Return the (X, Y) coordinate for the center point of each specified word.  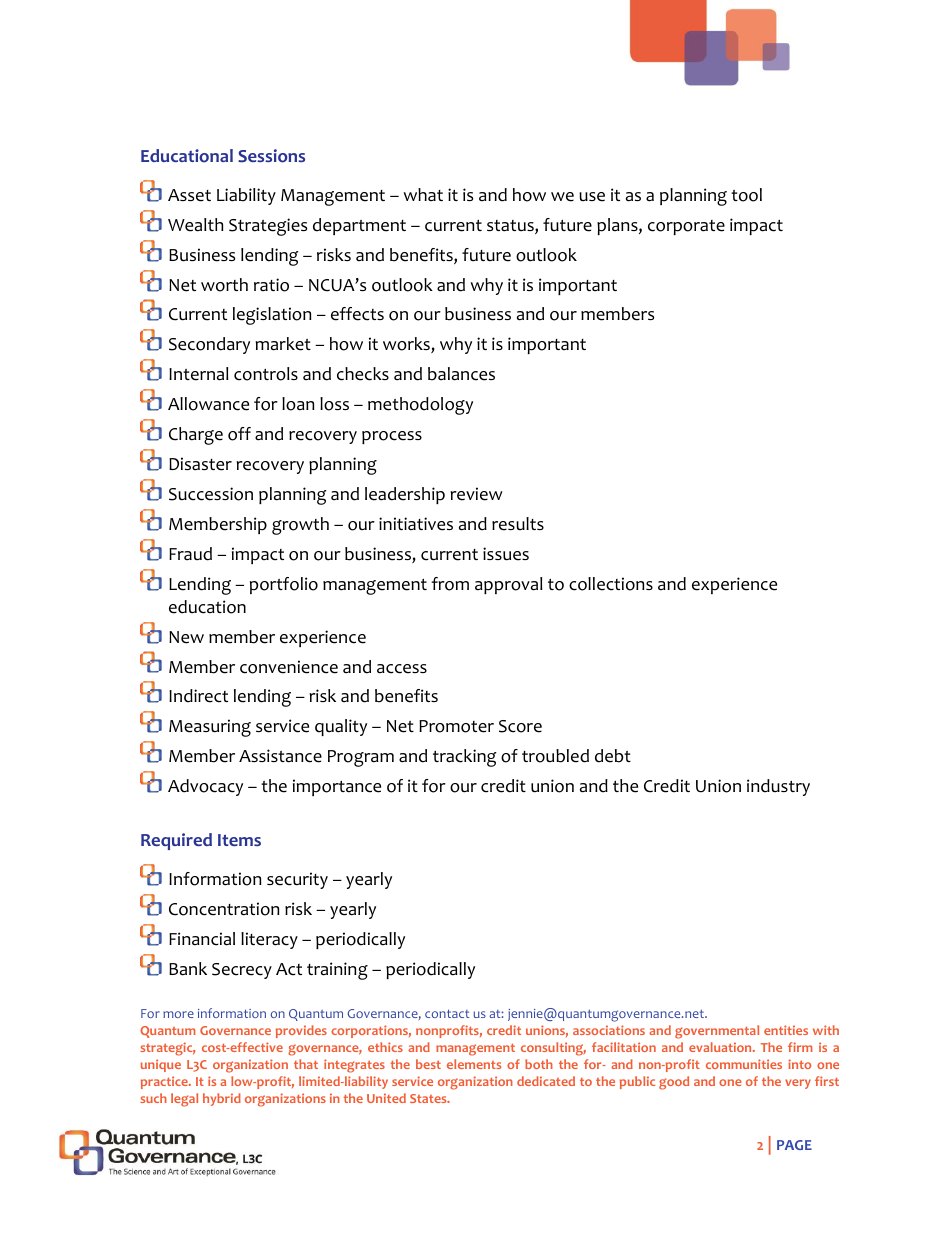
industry (778, 787)
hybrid (222, 1099)
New (186, 637)
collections (611, 584)
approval (509, 585)
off (239, 434)
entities (786, 1030)
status (511, 227)
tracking (465, 758)
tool (746, 195)
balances (461, 374)
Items (239, 840)
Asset (189, 195)
